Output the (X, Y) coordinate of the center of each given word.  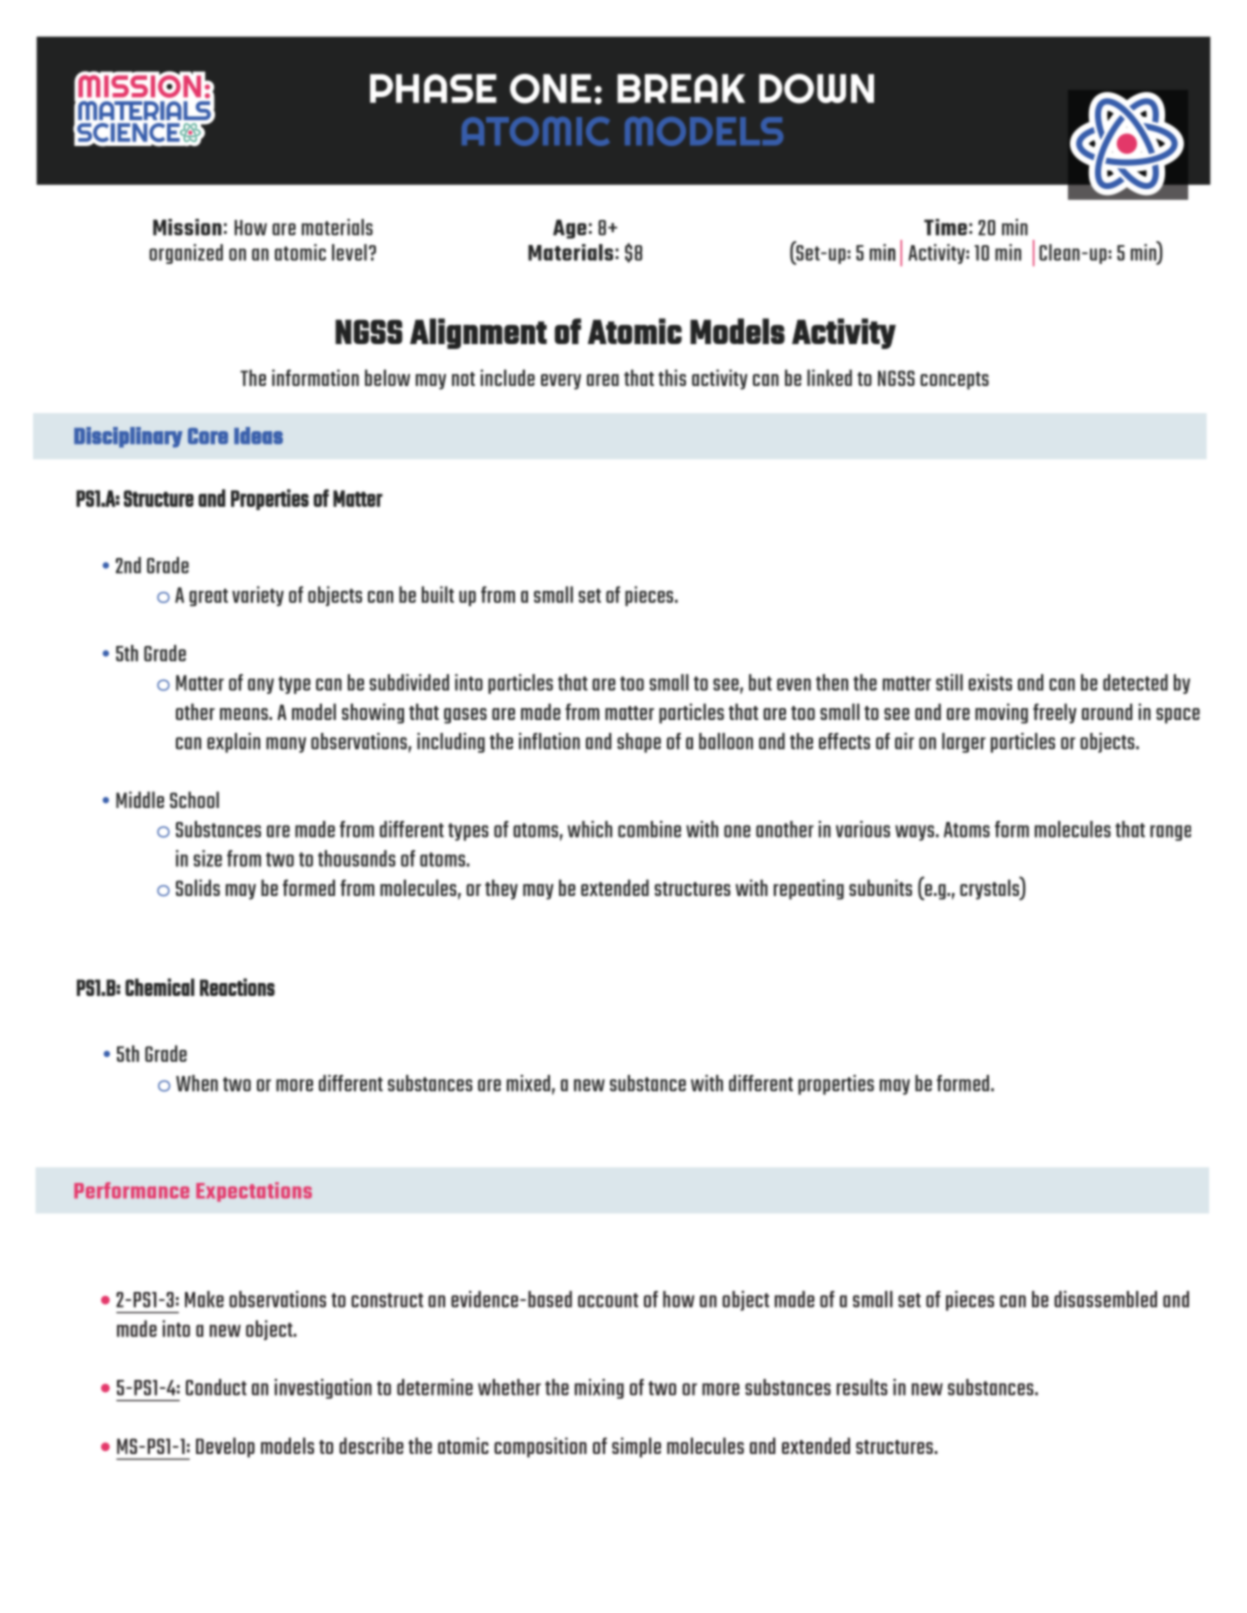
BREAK (681, 88)
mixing (599, 1389)
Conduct (216, 1387)
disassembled (1105, 1299)
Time (945, 227)
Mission (187, 227)
